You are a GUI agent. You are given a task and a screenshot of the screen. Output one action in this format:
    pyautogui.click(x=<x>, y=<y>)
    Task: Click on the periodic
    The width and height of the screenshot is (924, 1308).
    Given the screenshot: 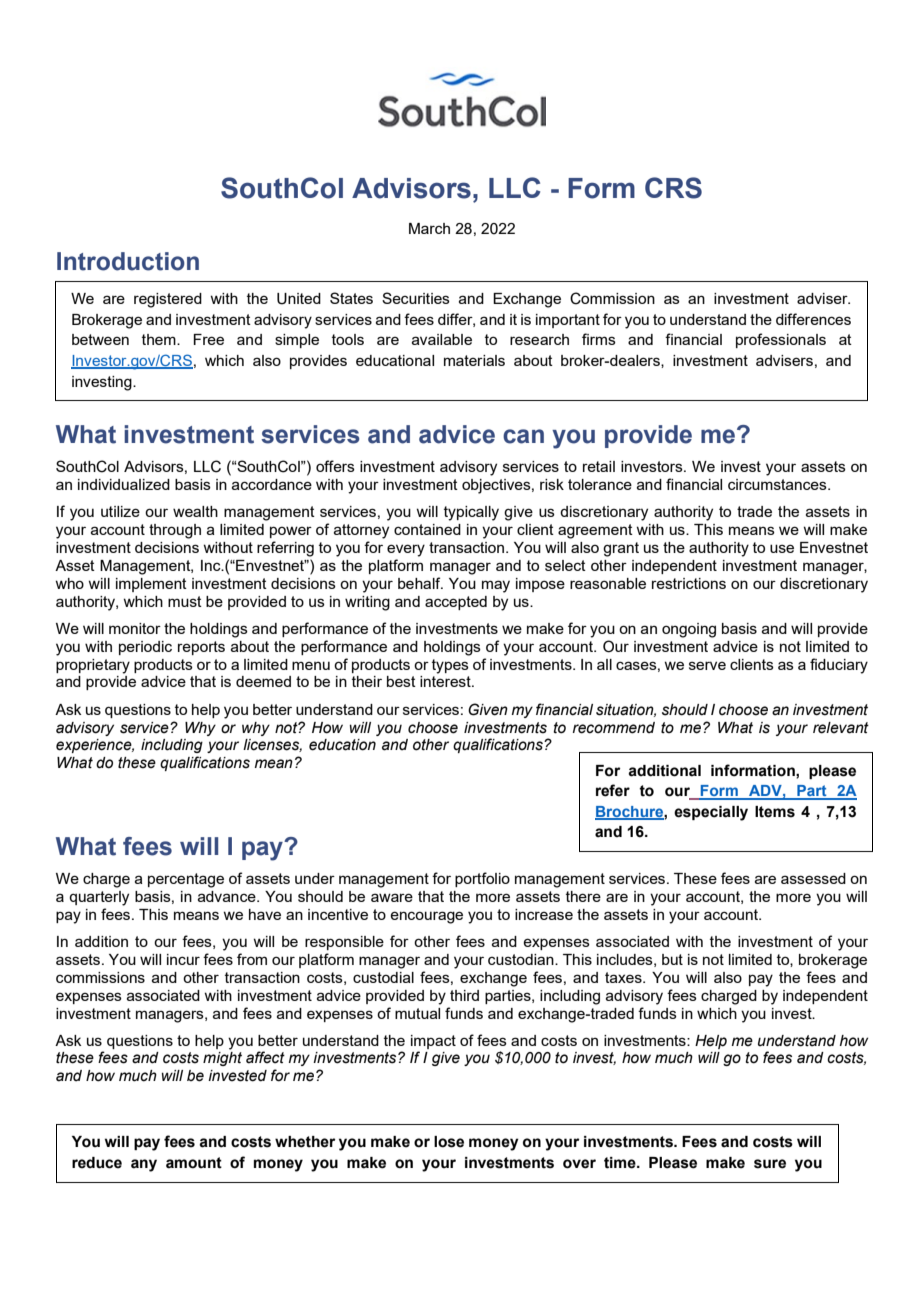 What is the action you would take?
    pyautogui.click(x=145, y=648)
